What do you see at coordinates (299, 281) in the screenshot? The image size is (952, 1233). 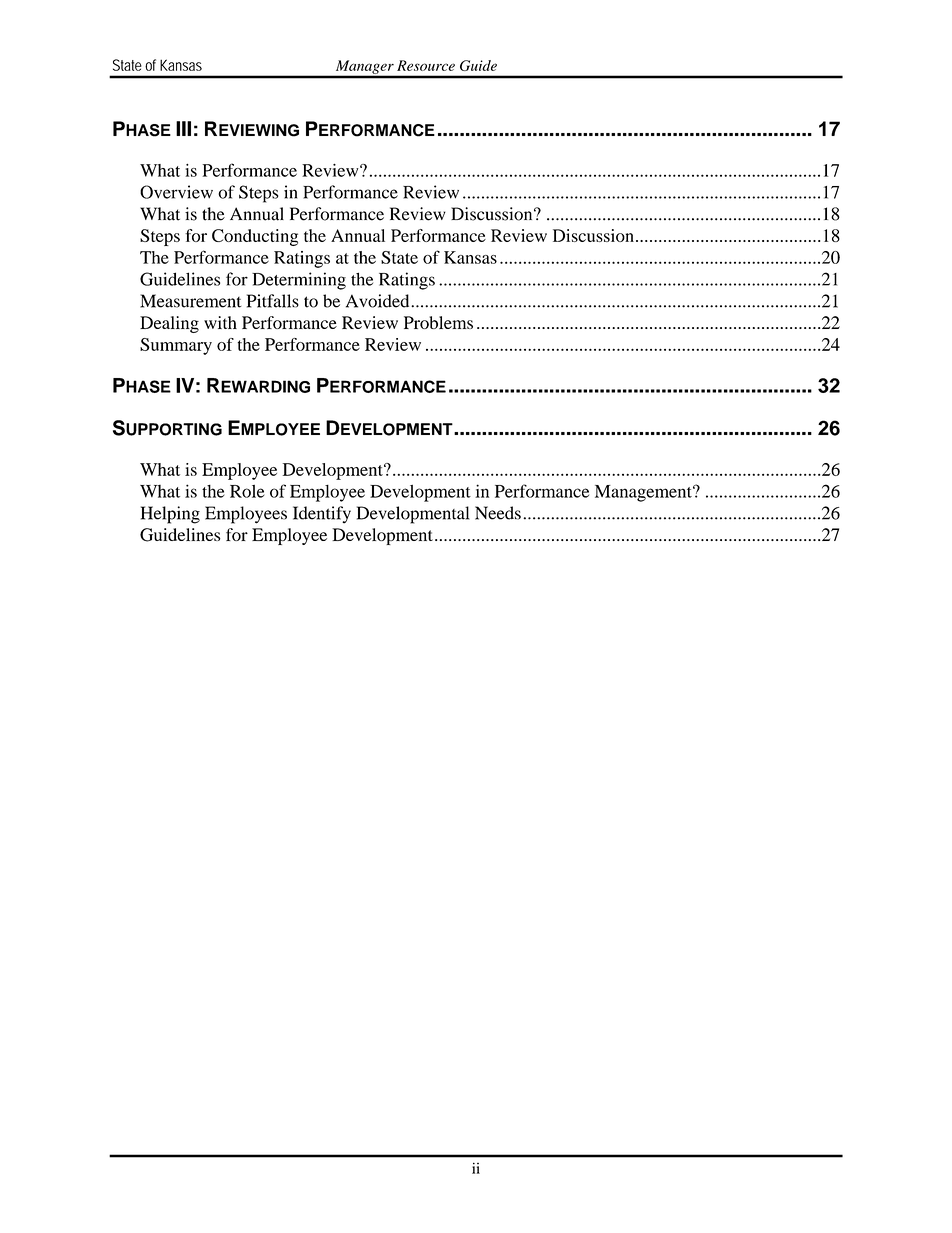 I see `Determining` at bounding box center [299, 281].
